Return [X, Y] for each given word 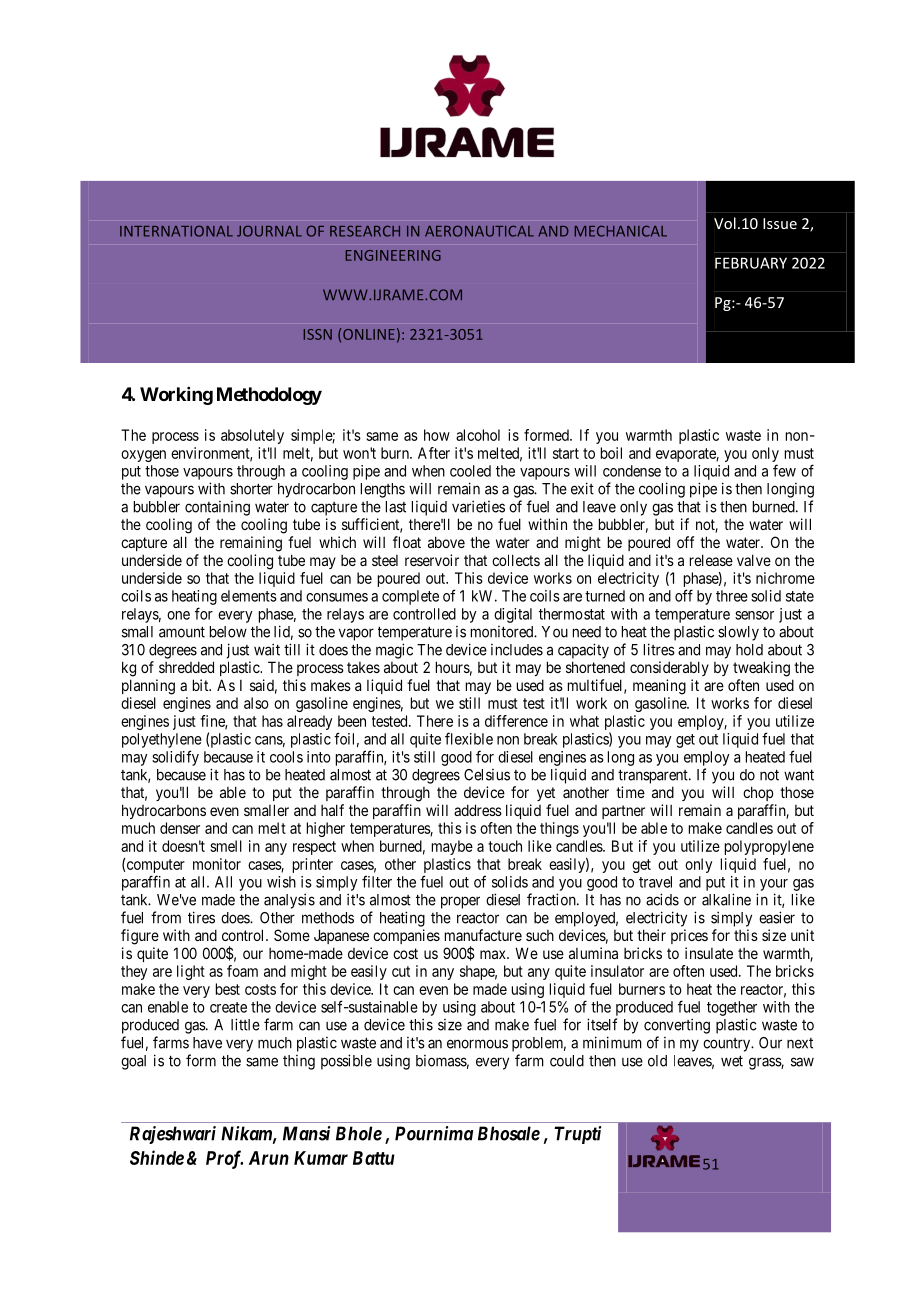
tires [201, 917]
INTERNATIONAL [176, 231]
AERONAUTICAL [479, 231]
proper [460, 902]
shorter [251, 489]
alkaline [726, 899]
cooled [470, 471]
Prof [224, 1159]
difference [516, 721]
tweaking [761, 669]
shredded [186, 667]
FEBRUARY [751, 263]
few [784, 470]
